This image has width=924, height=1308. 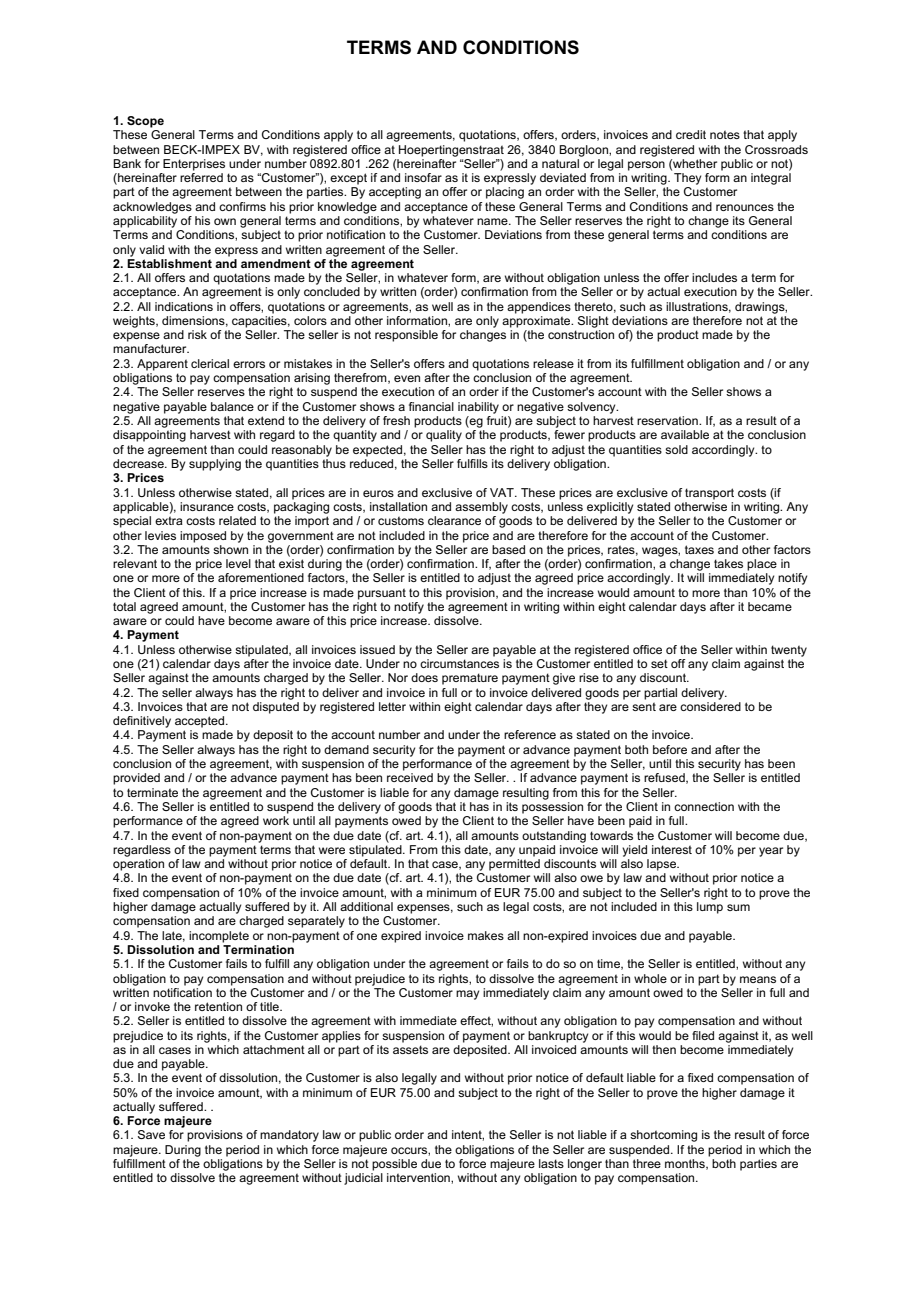 I want to click on transport, so click(x=709, y=494).
